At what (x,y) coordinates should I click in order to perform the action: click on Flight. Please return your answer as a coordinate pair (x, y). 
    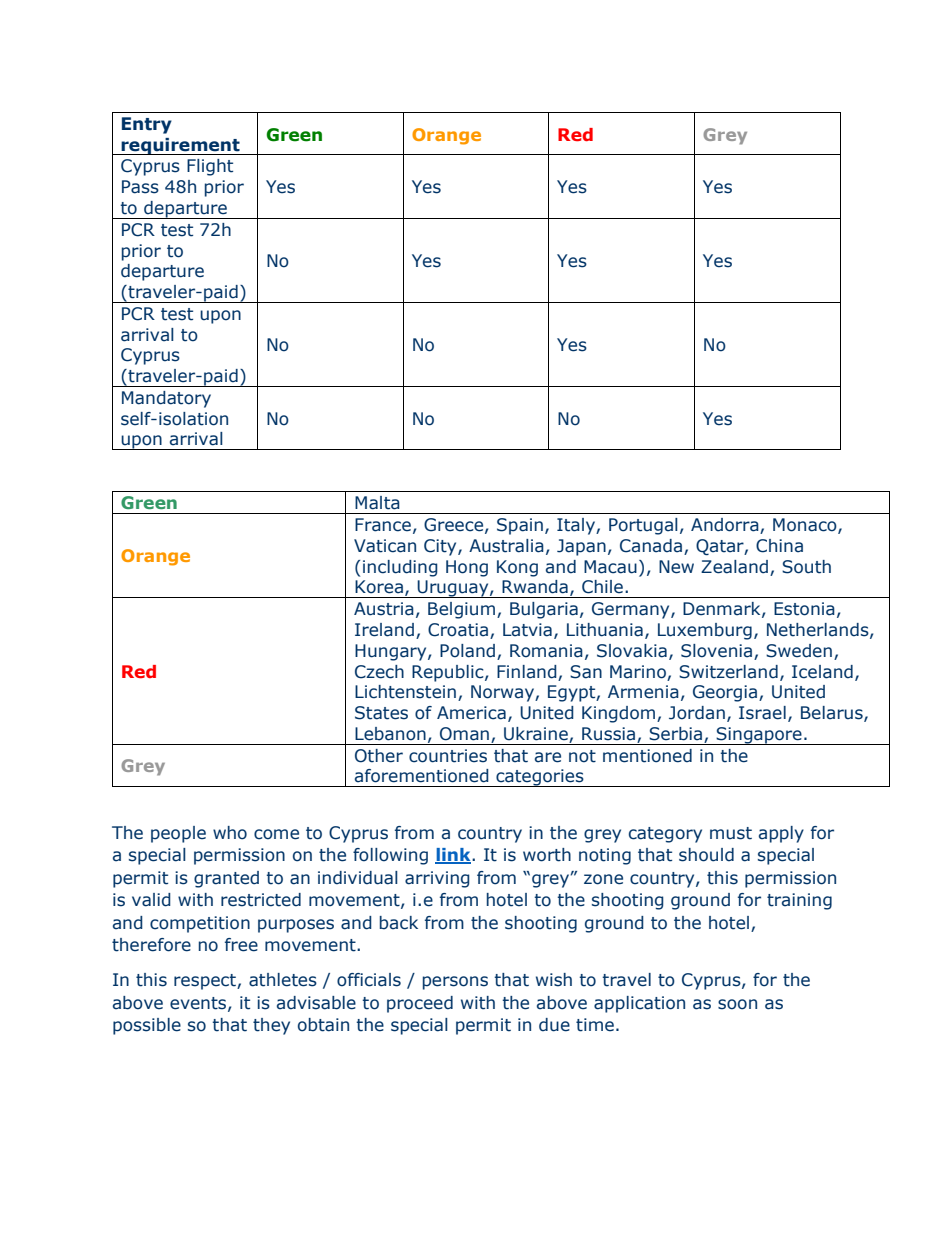
    Looking at the image, I should click on (210, 167).
